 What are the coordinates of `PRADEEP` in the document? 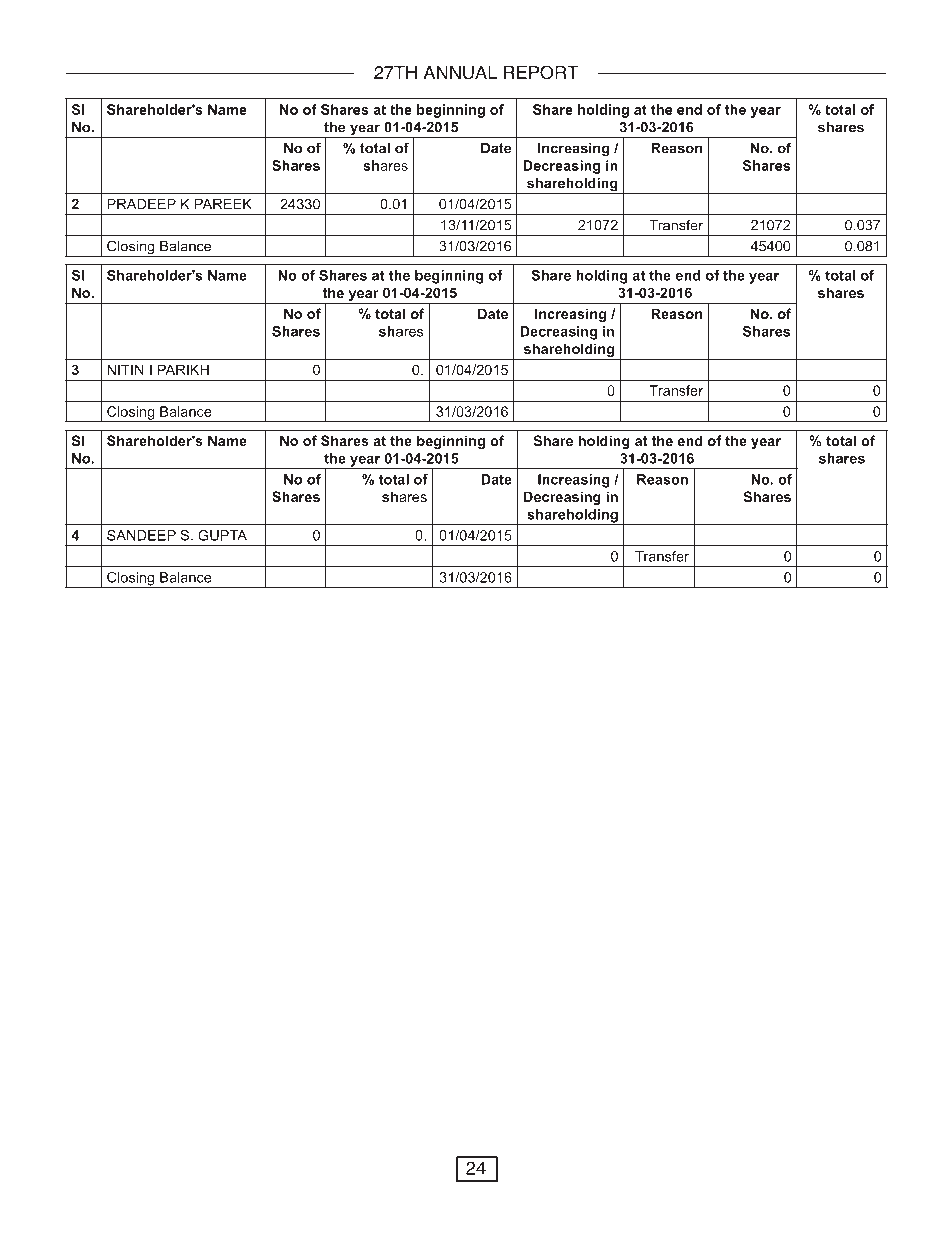 It's located at (141, 204).
